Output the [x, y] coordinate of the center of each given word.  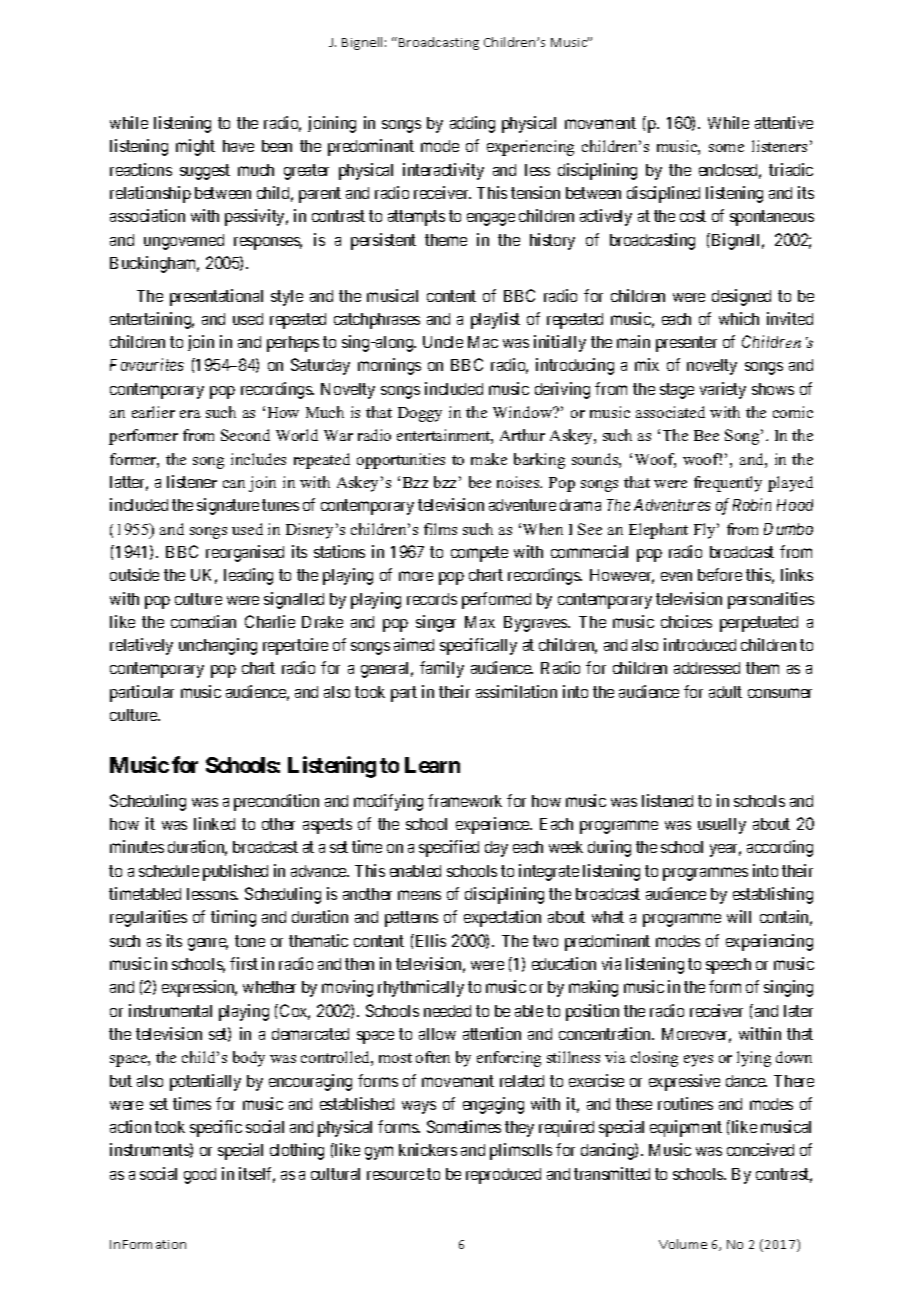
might [195, 147]
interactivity [443, 171]
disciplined [663, 194]
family [442, 669]
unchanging [218, 646]
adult [725, 692]
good [200, 1176]
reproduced [503, 1176]
